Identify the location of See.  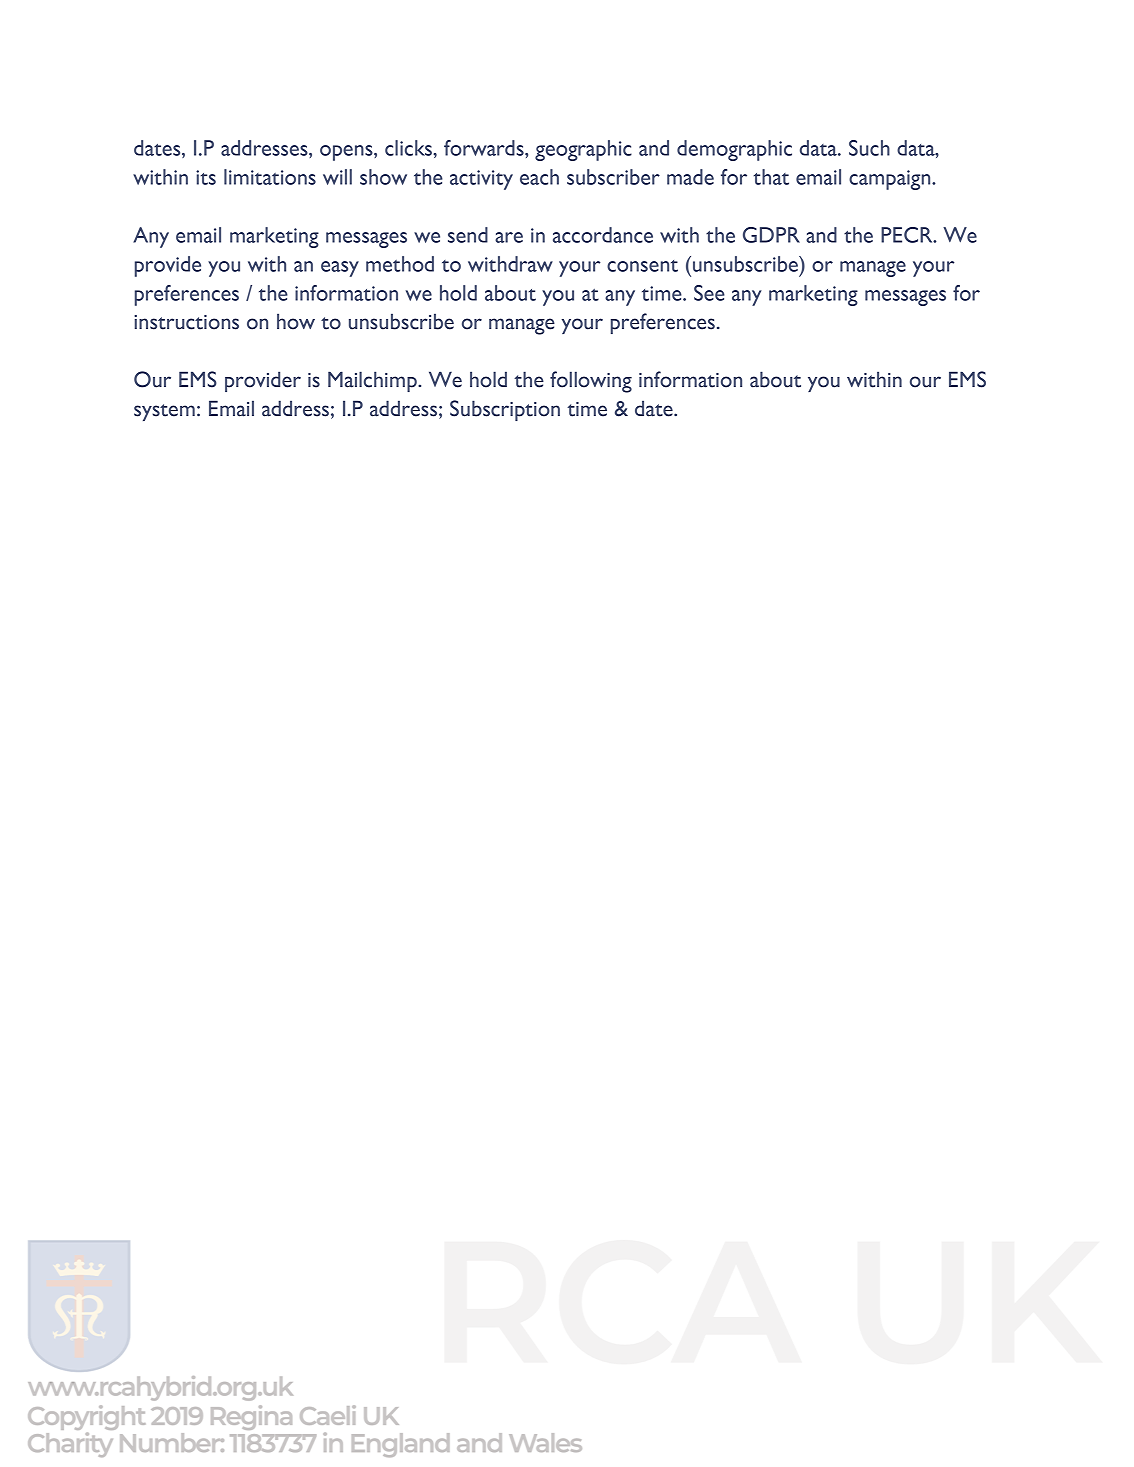
(709, 293).
